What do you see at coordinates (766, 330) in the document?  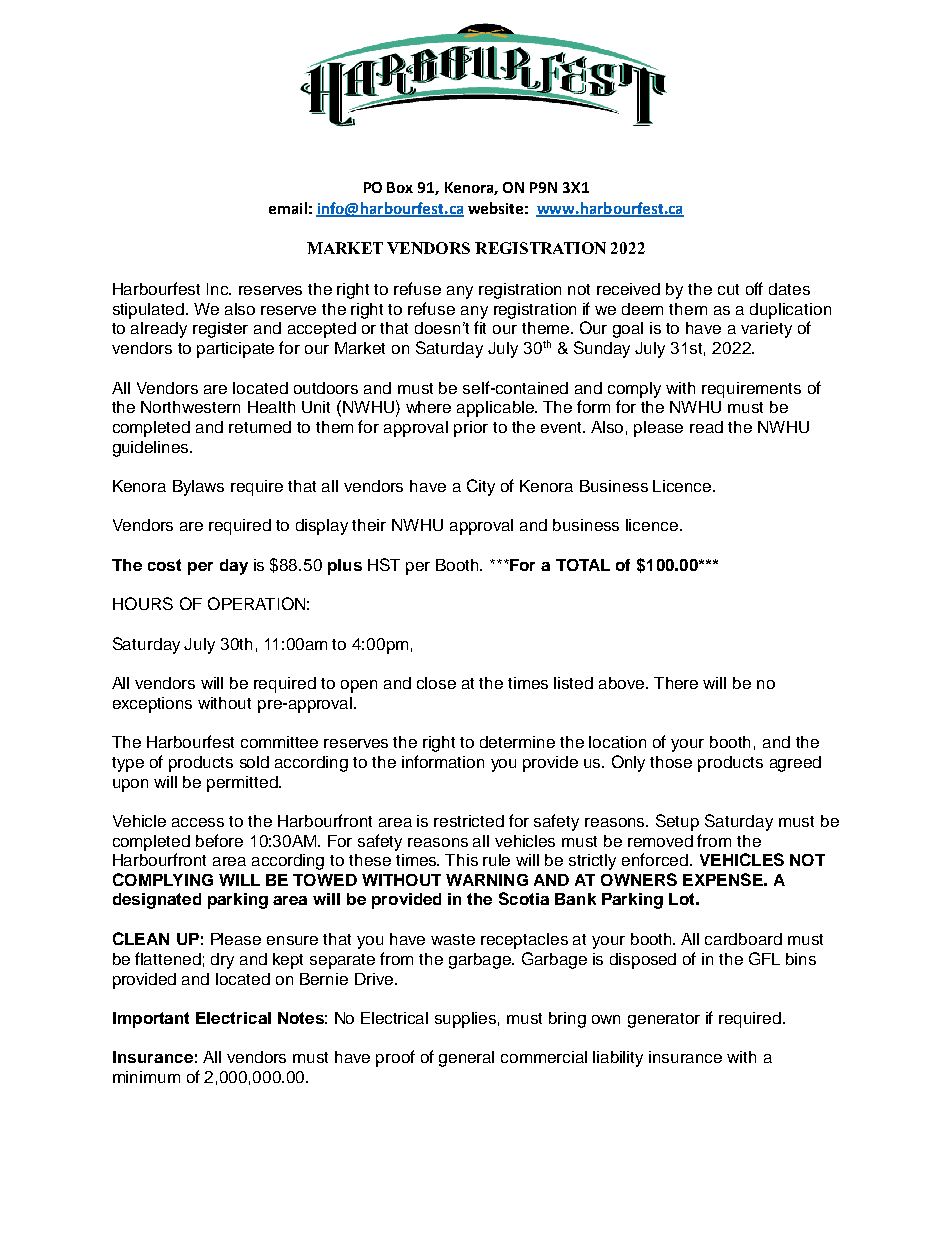 I see `variety` at bounding box center [766, 330].
